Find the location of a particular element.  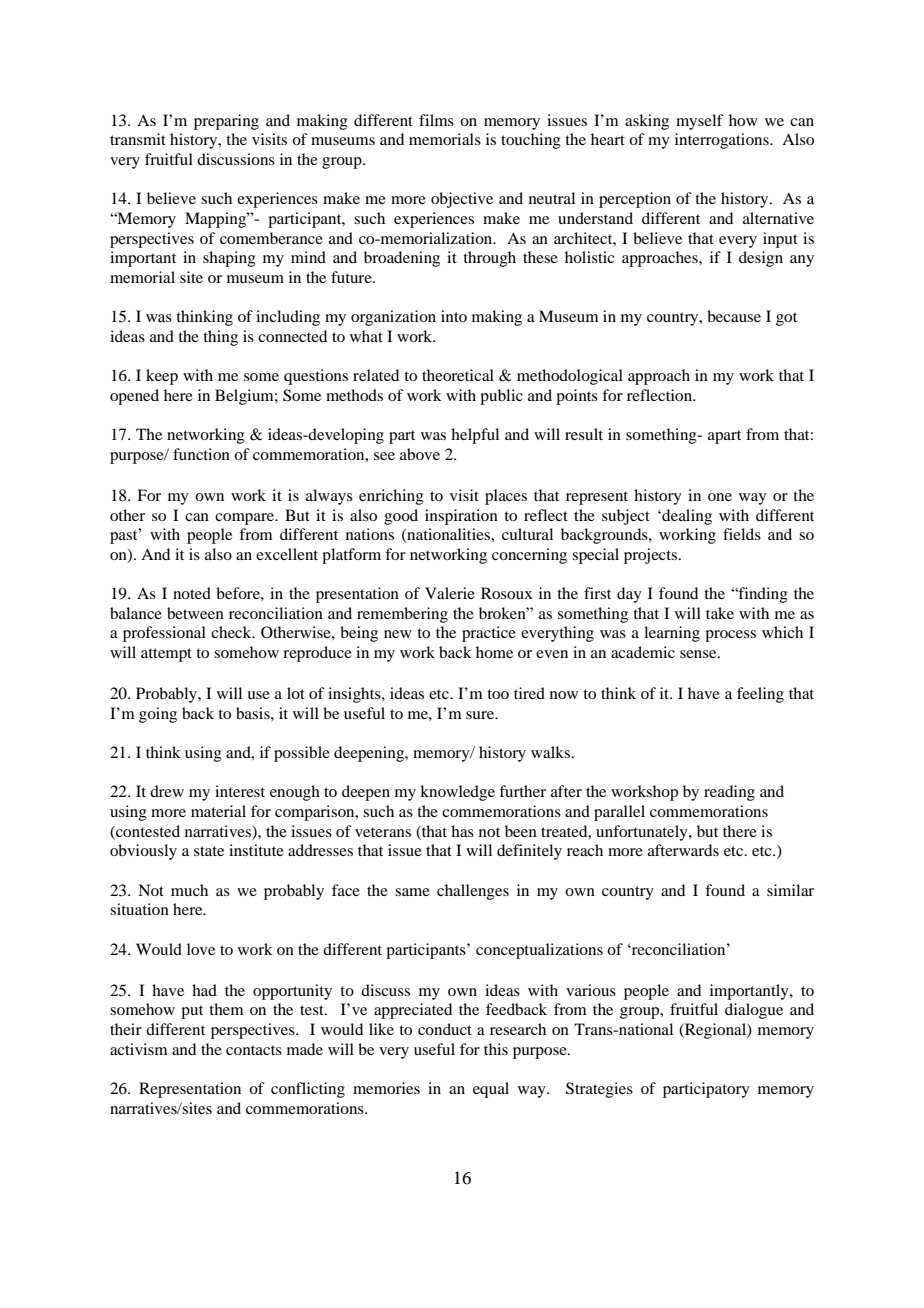

take is located at coordinates (720, 613).
